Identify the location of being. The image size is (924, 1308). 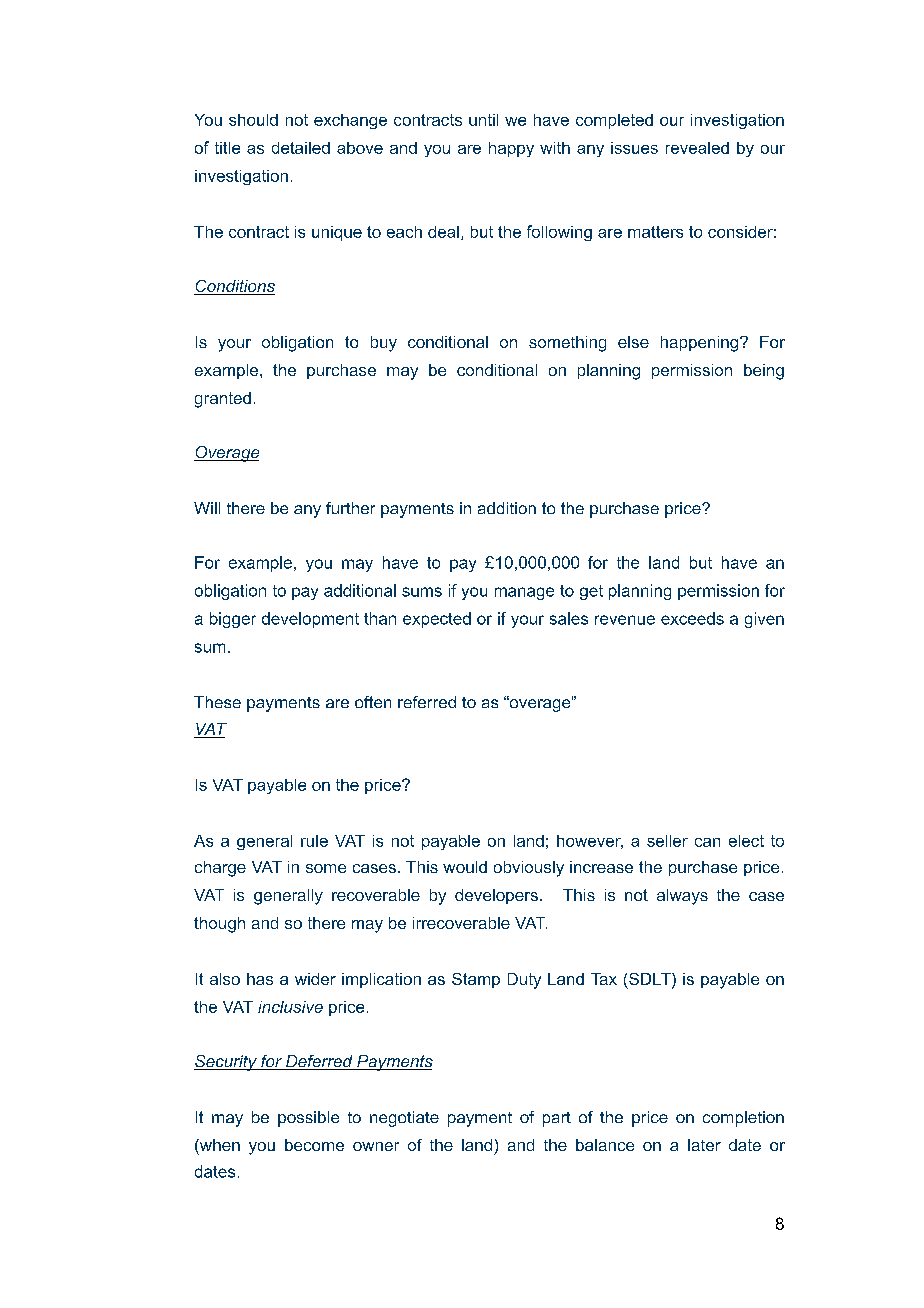
(764, 372).
